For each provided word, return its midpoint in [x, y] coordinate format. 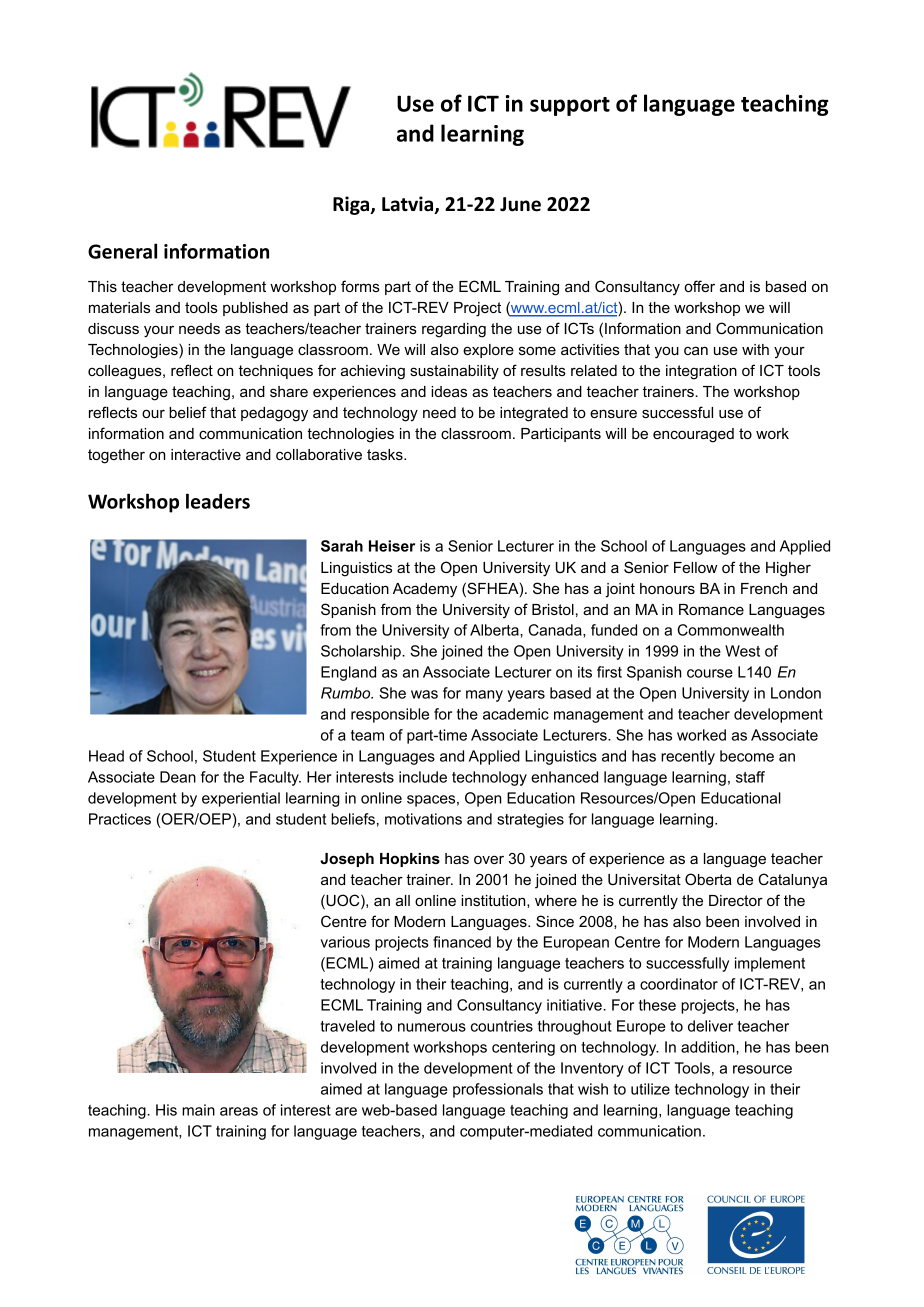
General [122, 251]
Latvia [409, 205]
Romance [711, 609]
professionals [498, 1090]
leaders [218, 501]
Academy [425, 590]
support [570, 106]
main [198, 1110]
